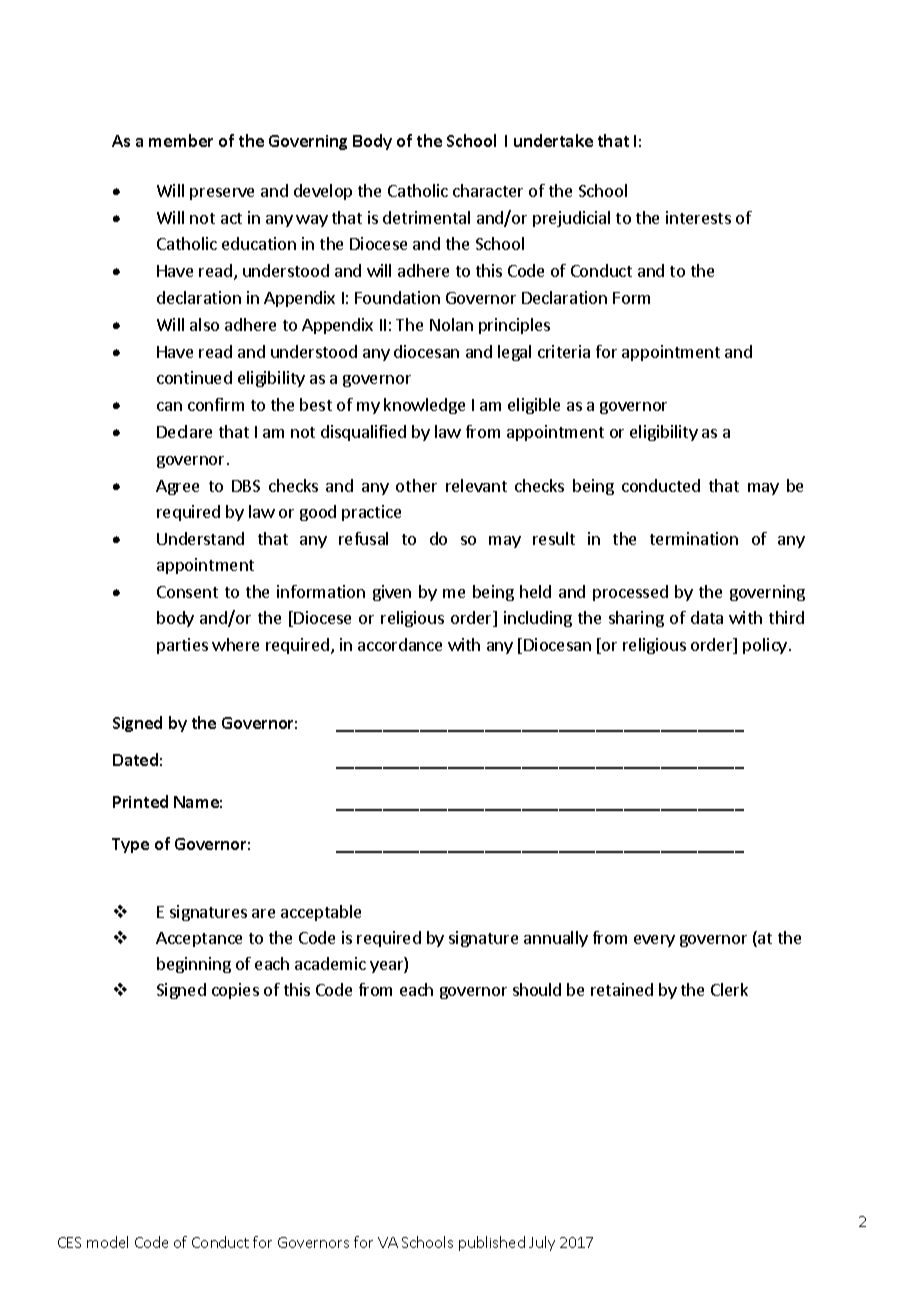 The height and width of the image is (1308, 924). I want to click on character, so click(488, 190).
